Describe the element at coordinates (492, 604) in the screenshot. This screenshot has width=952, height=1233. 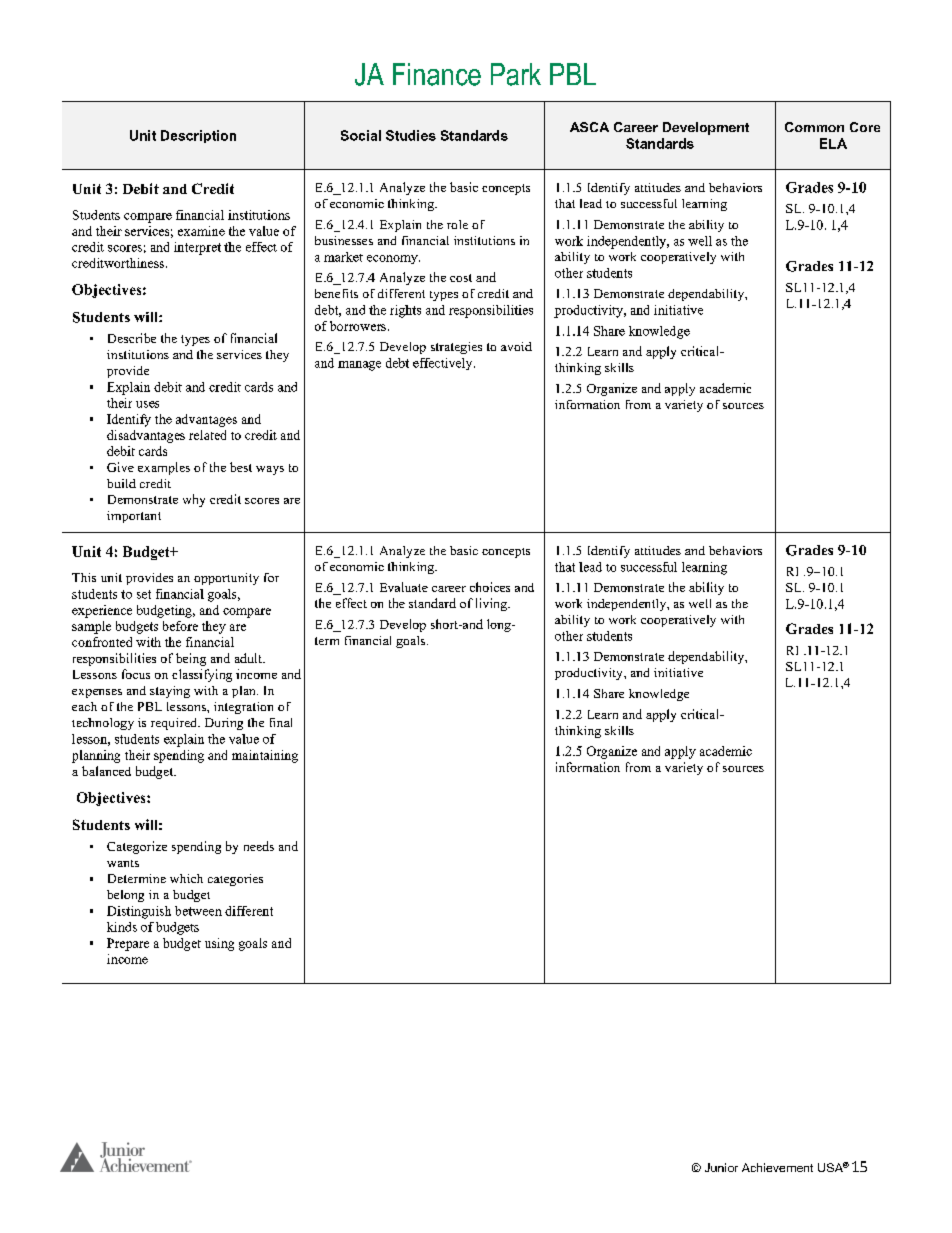
I see `living` at that location.
